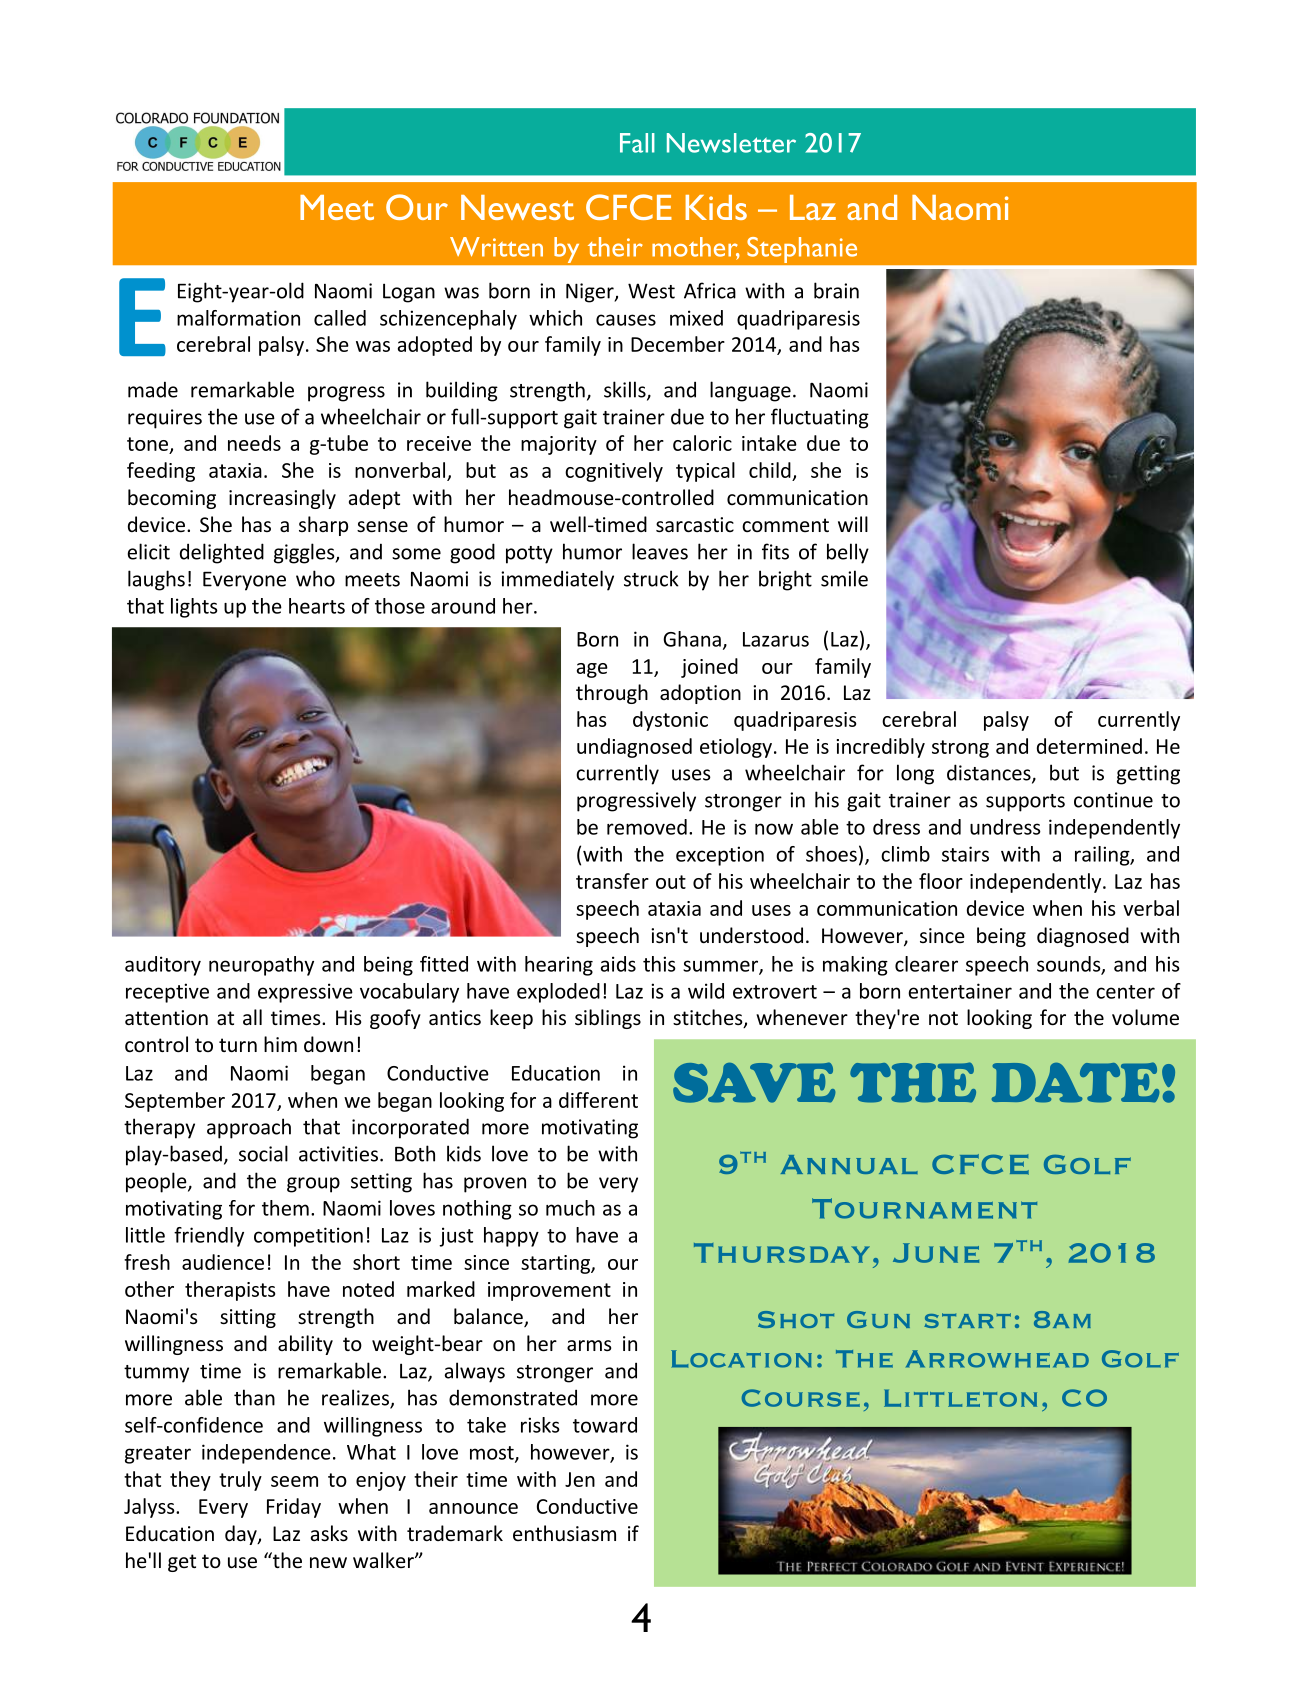 The width and height of the page is (1310, 1695). I want to click on determined, so click(1089, 746).
